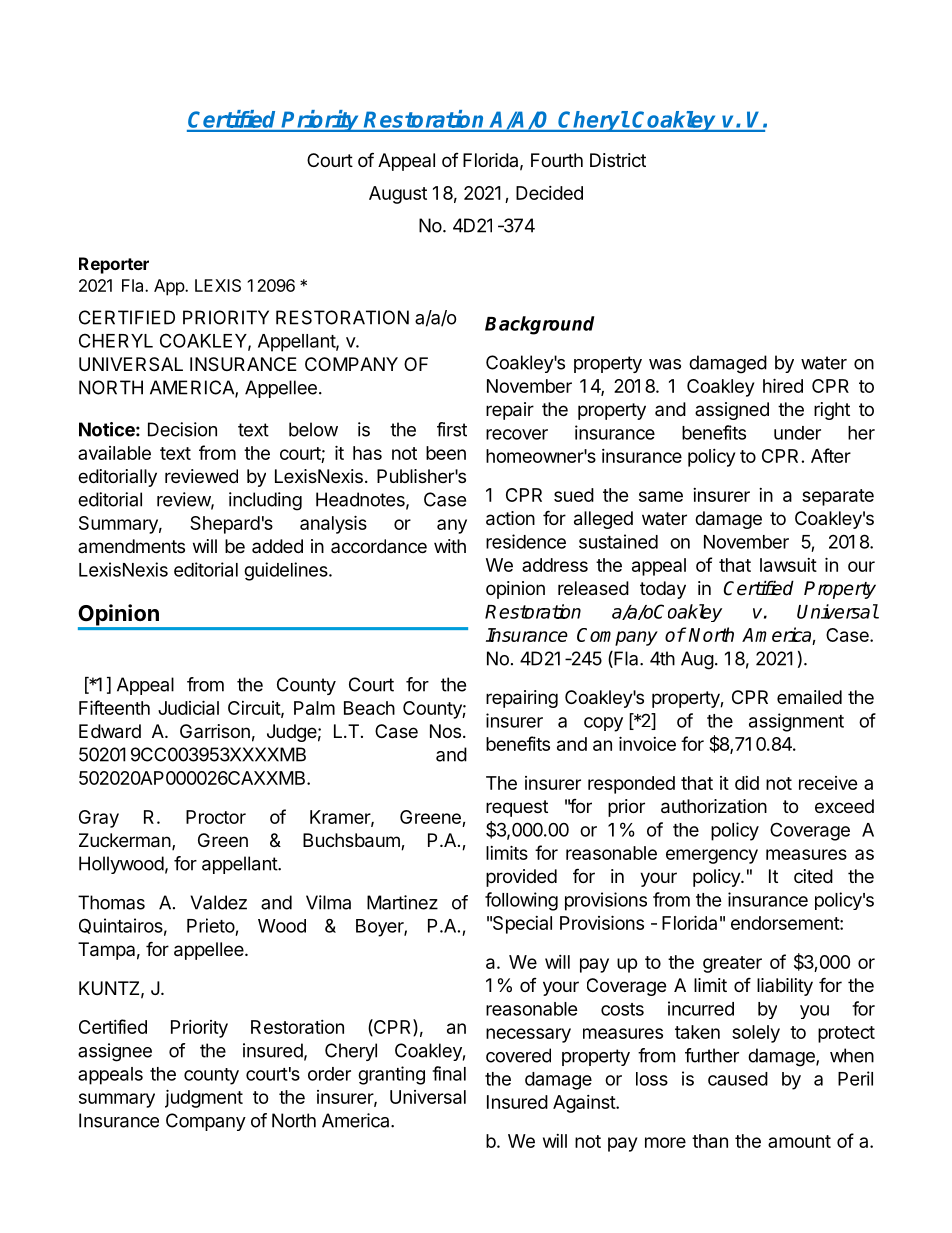 The width and height of the screenshot is (952, 1233). What do you see at coordinates (182, 429) in the screenshot?
I see `Decision` at bounding box center [182, 429].
